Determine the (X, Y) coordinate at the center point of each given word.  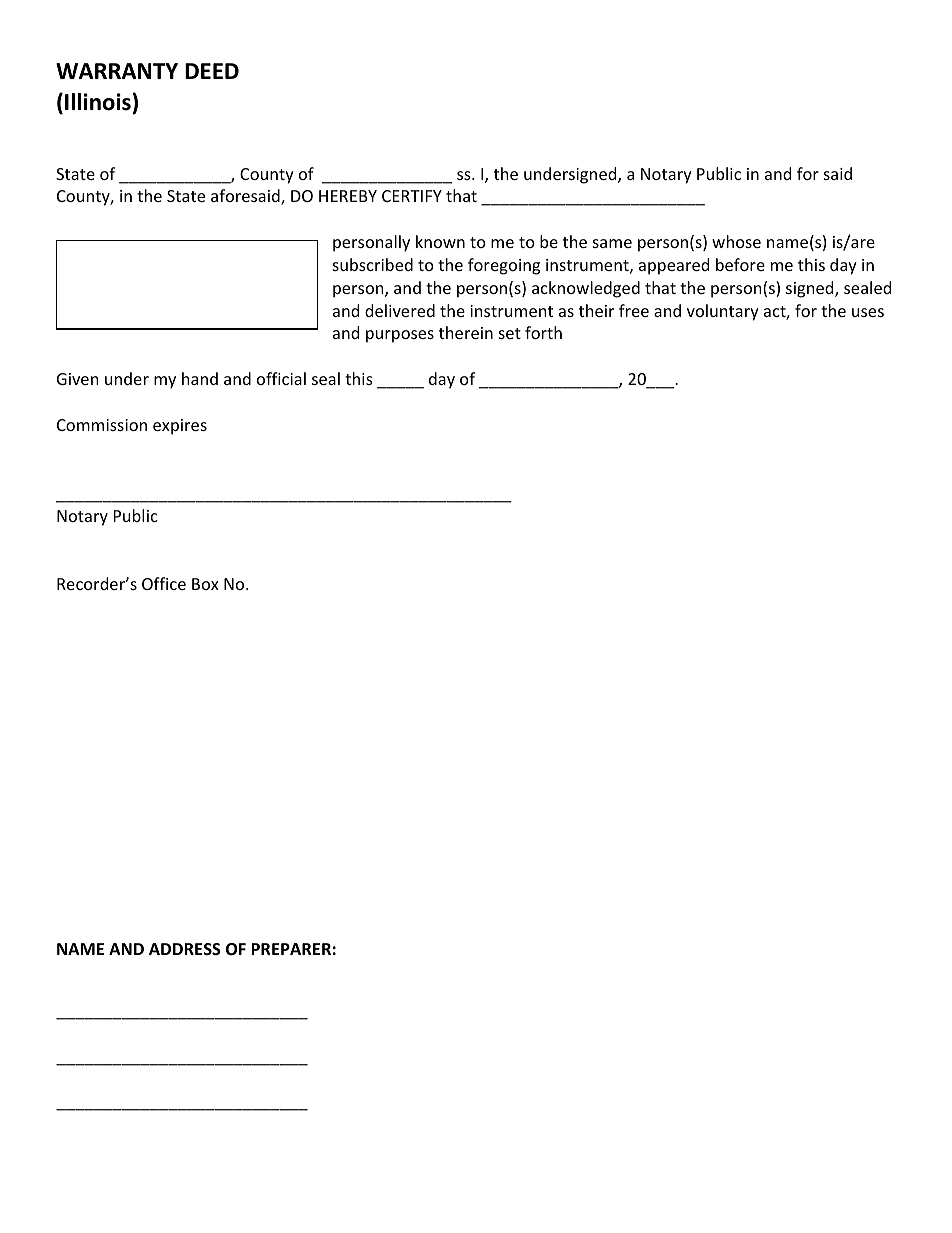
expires (180, 427)
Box (205, 584)
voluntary (723, 312)
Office (164, 583)
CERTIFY (412, 196)
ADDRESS (185, 949)
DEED (212, 71)
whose (736, 241)
